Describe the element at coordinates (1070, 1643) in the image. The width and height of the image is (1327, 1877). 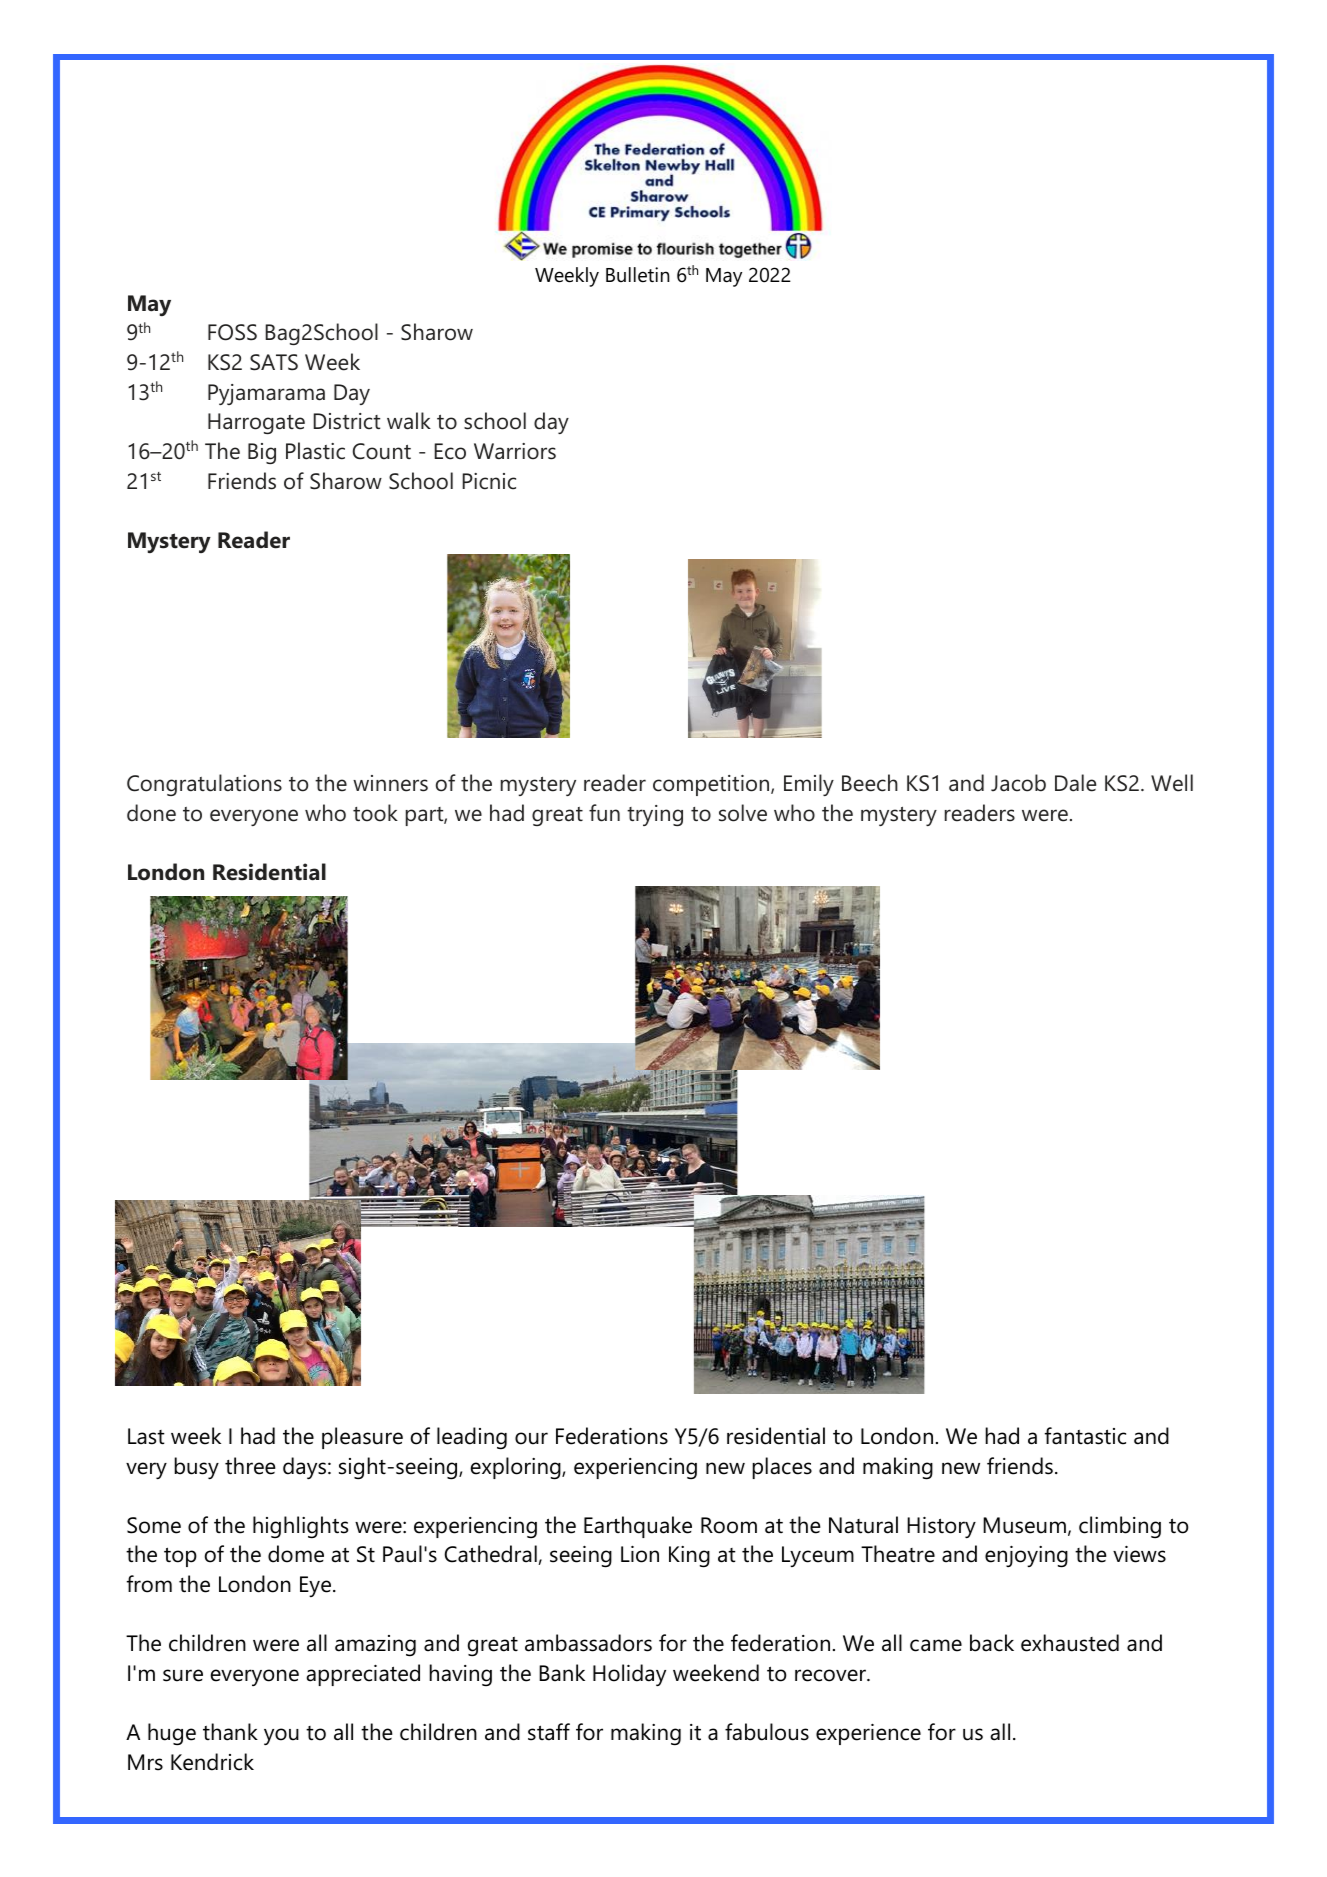
I see `exhausted` at that location.
